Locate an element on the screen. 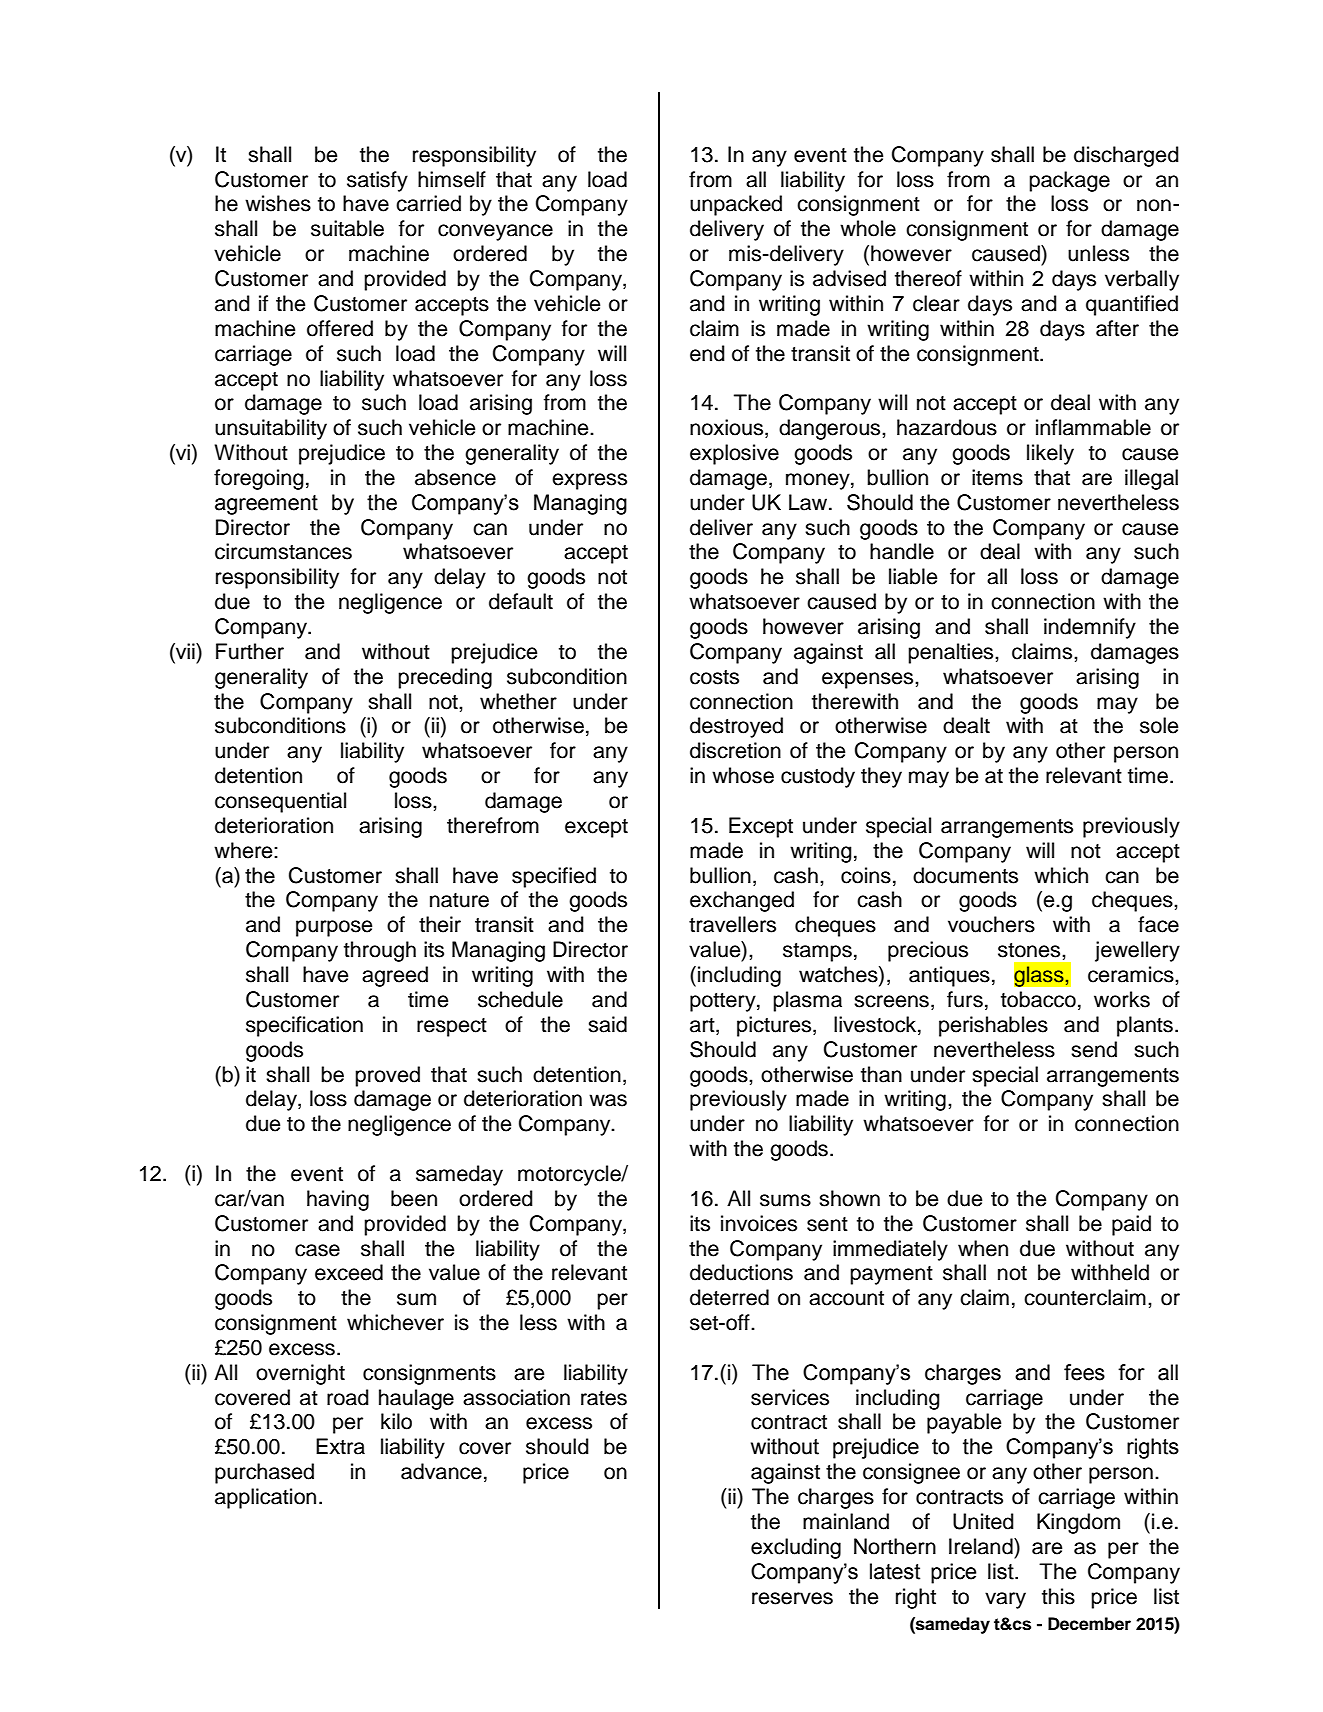 The width and height of the screenshot is (1323, 1712). exchanged is located at coordinates (742, 901).
